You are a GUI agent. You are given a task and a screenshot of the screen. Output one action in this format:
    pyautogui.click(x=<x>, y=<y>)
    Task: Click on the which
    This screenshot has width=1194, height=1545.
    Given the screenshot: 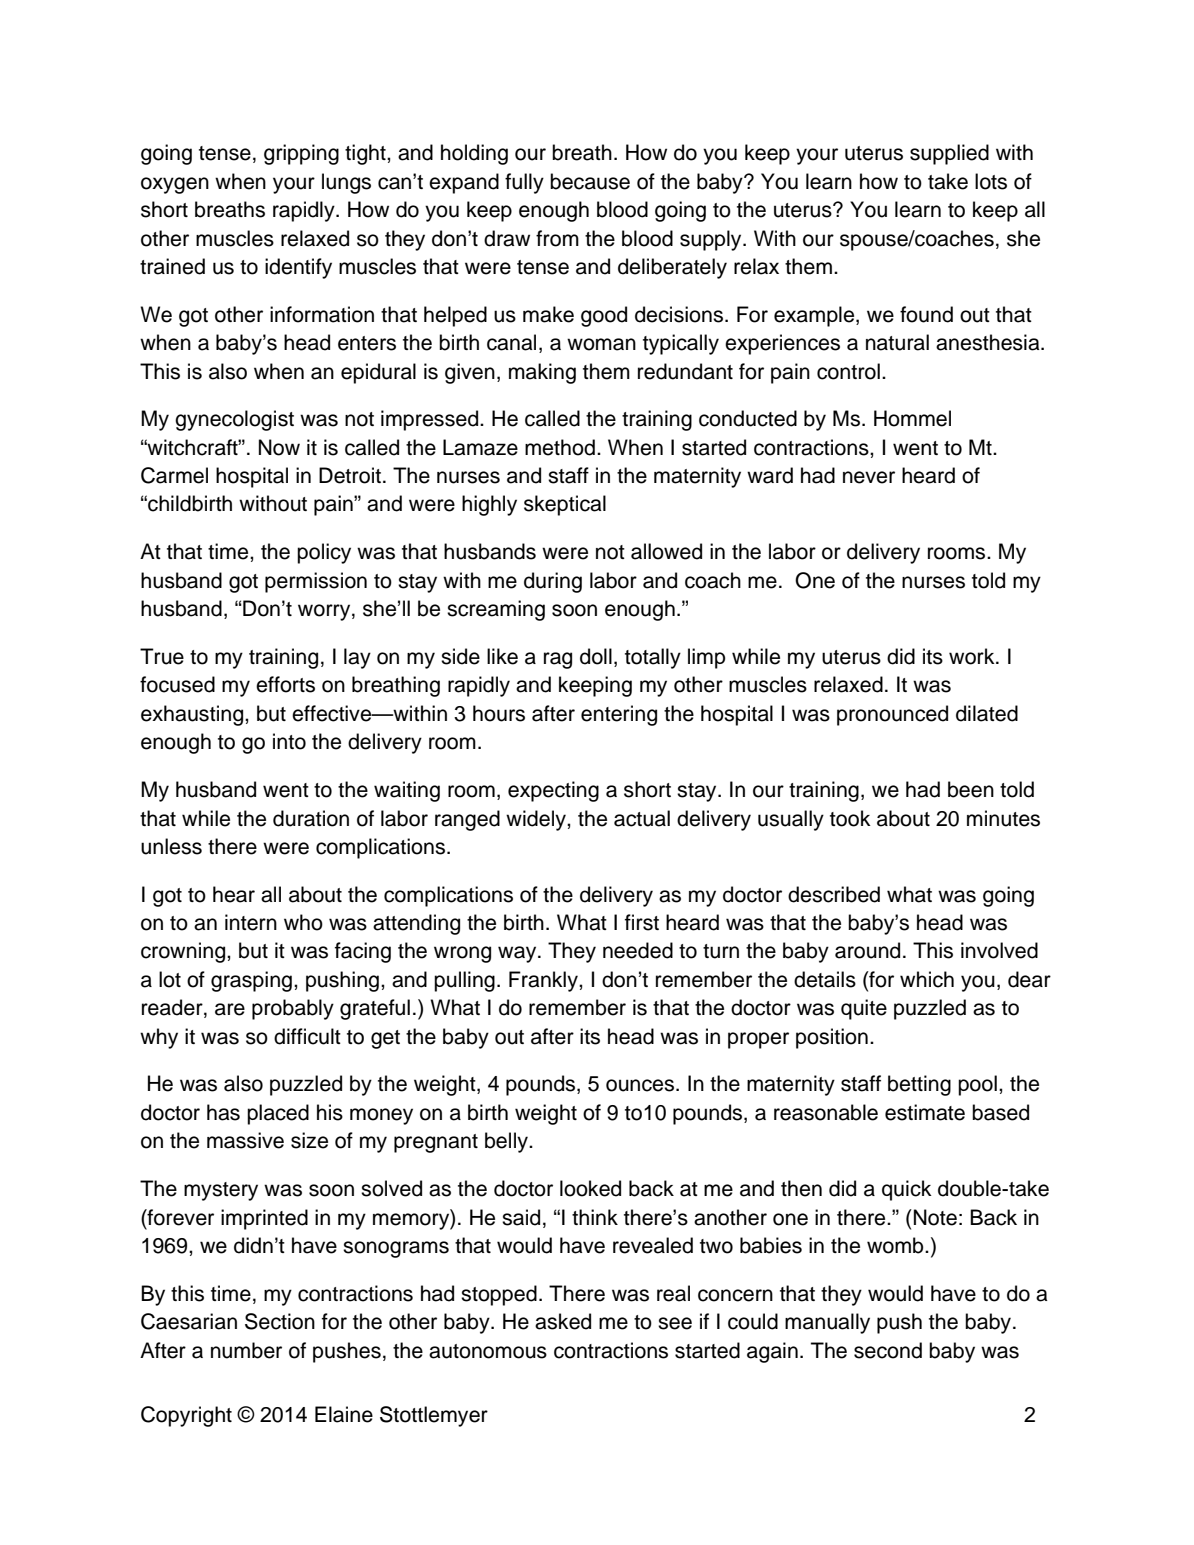 What is the action you would take?
    pyautogui.click(x=927, y=979)
